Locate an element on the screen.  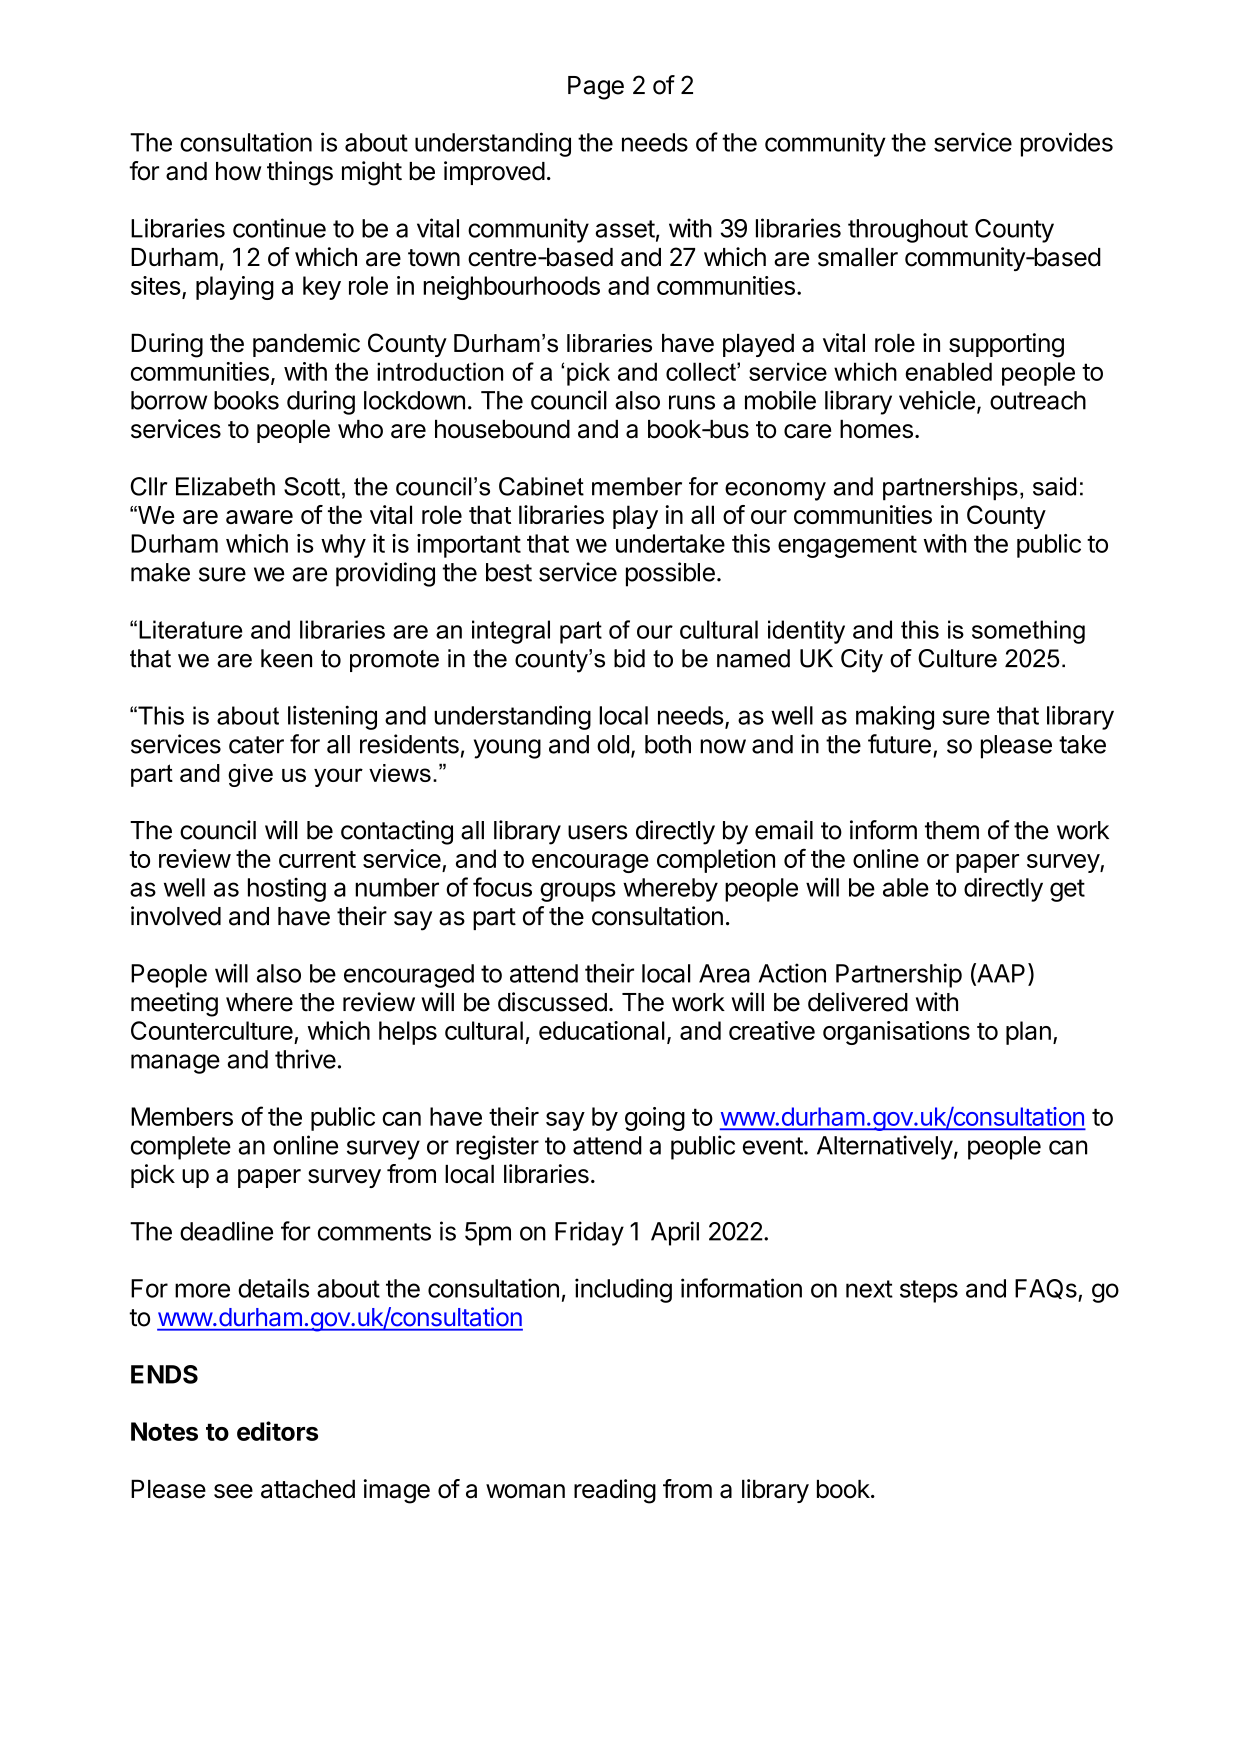
educational is located at coordinates (602, 1030).
